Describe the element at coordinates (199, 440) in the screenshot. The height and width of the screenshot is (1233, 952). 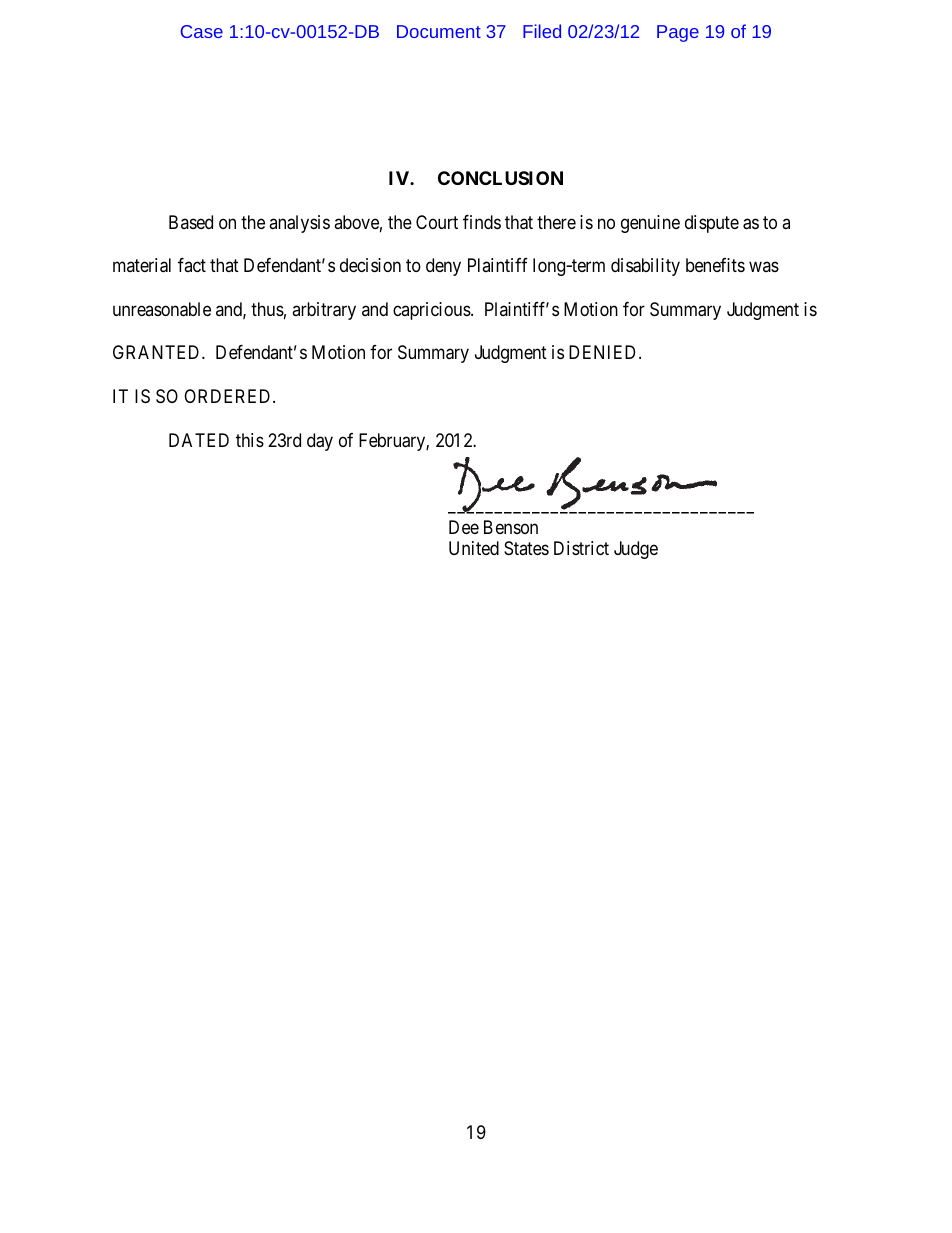
I see `DATED` at that location.
